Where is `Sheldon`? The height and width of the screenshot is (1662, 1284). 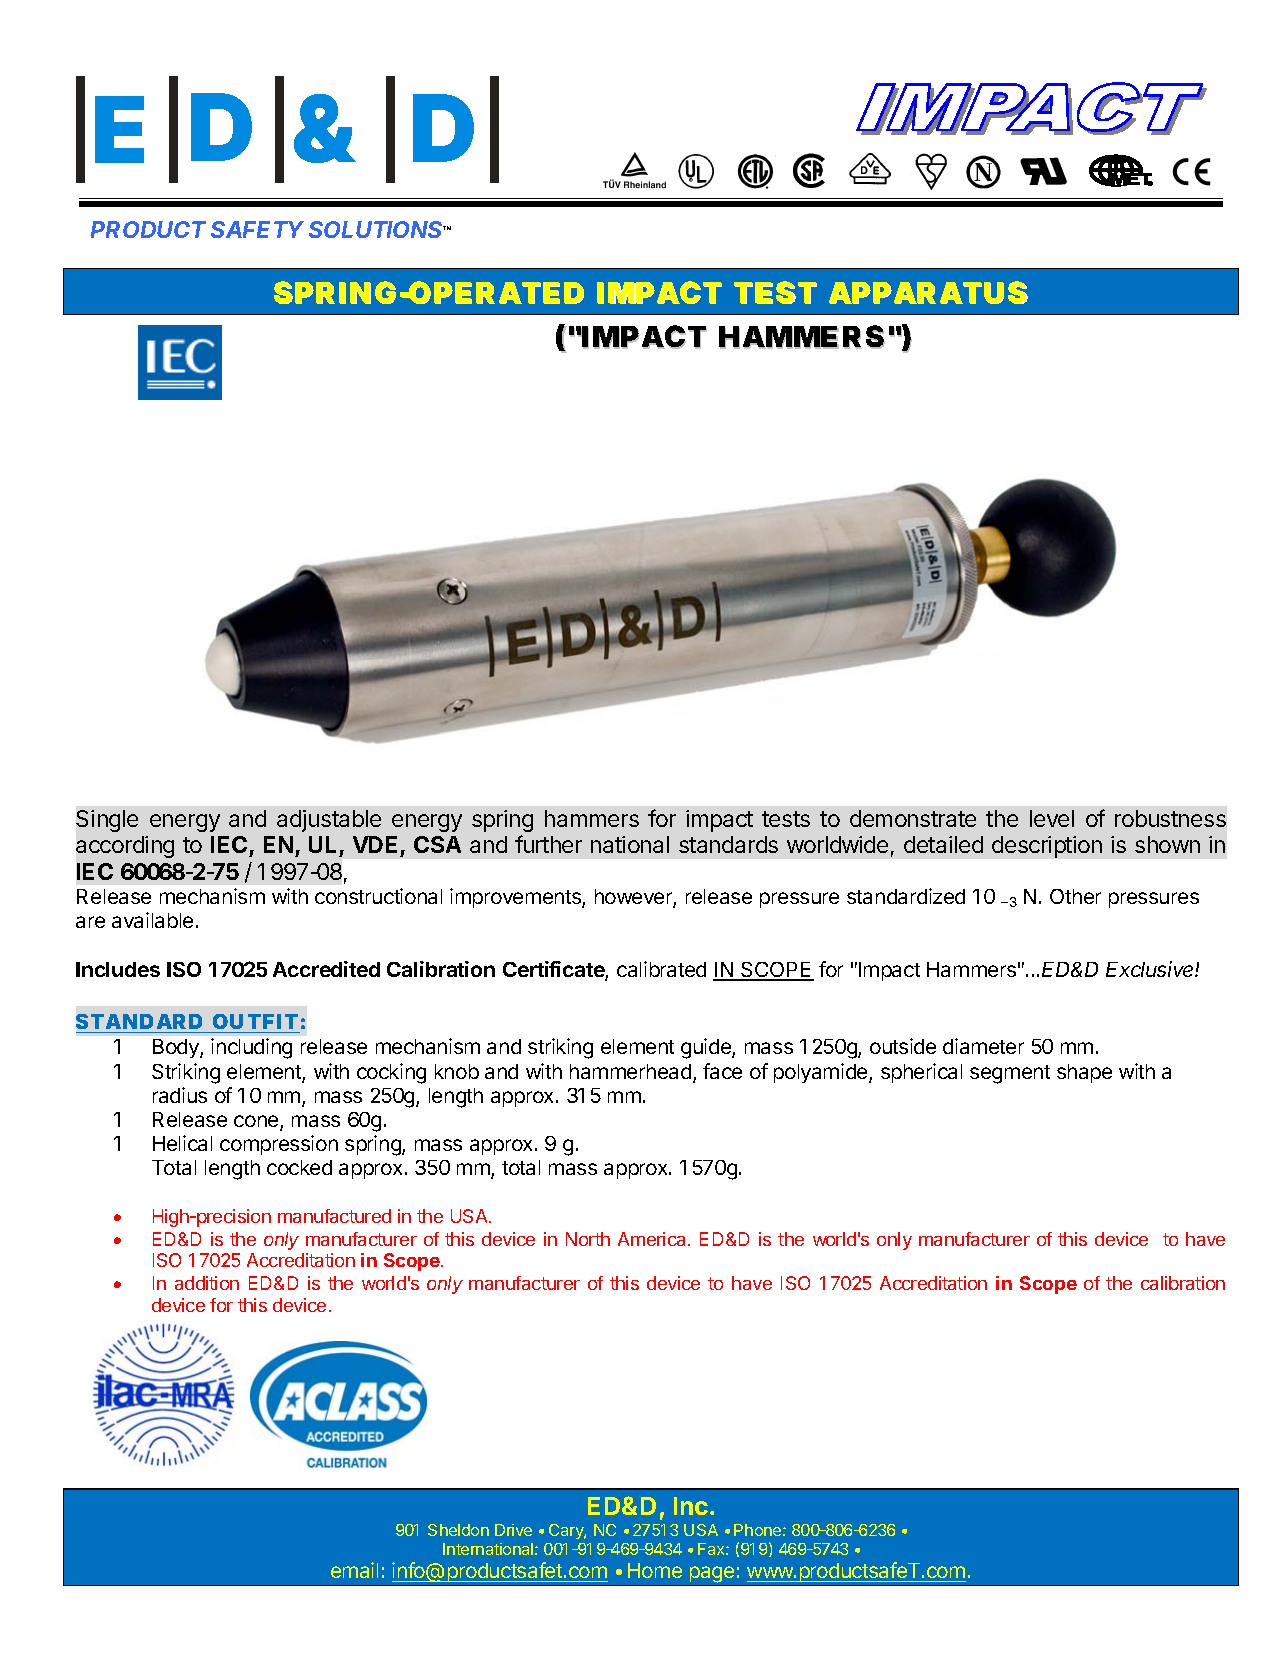 Sheldon is located at coordinates (458, 1530).
